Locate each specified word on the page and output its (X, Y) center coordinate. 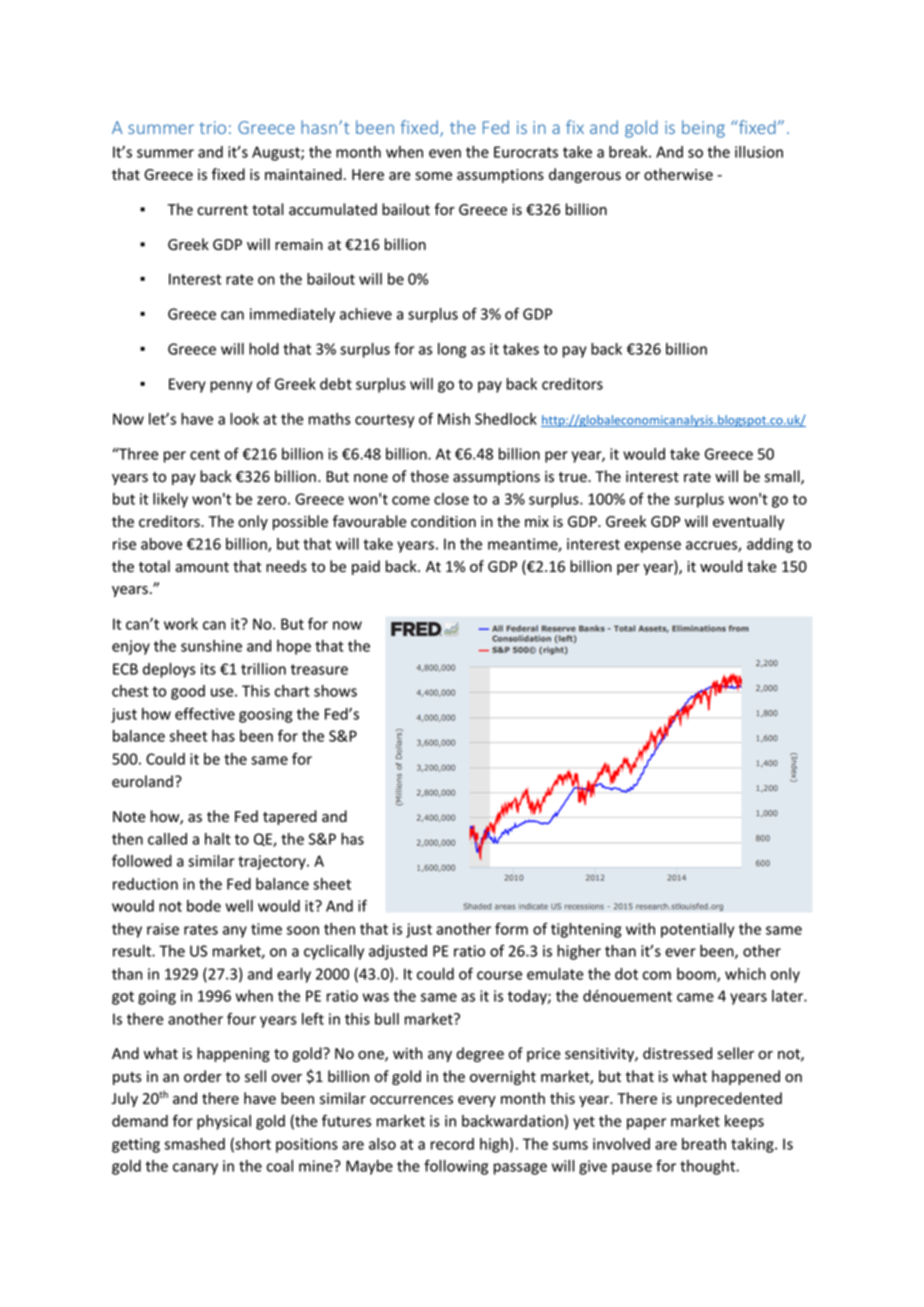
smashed (194, 1144)
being (703, 129)
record (452, 1144)
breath (704, 1144)
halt (218, 839)
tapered (290, 817)
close (451, 499)
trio (212, 127)
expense (653, 547)
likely (170, 500)
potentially (697, 930)
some (433, 176)
